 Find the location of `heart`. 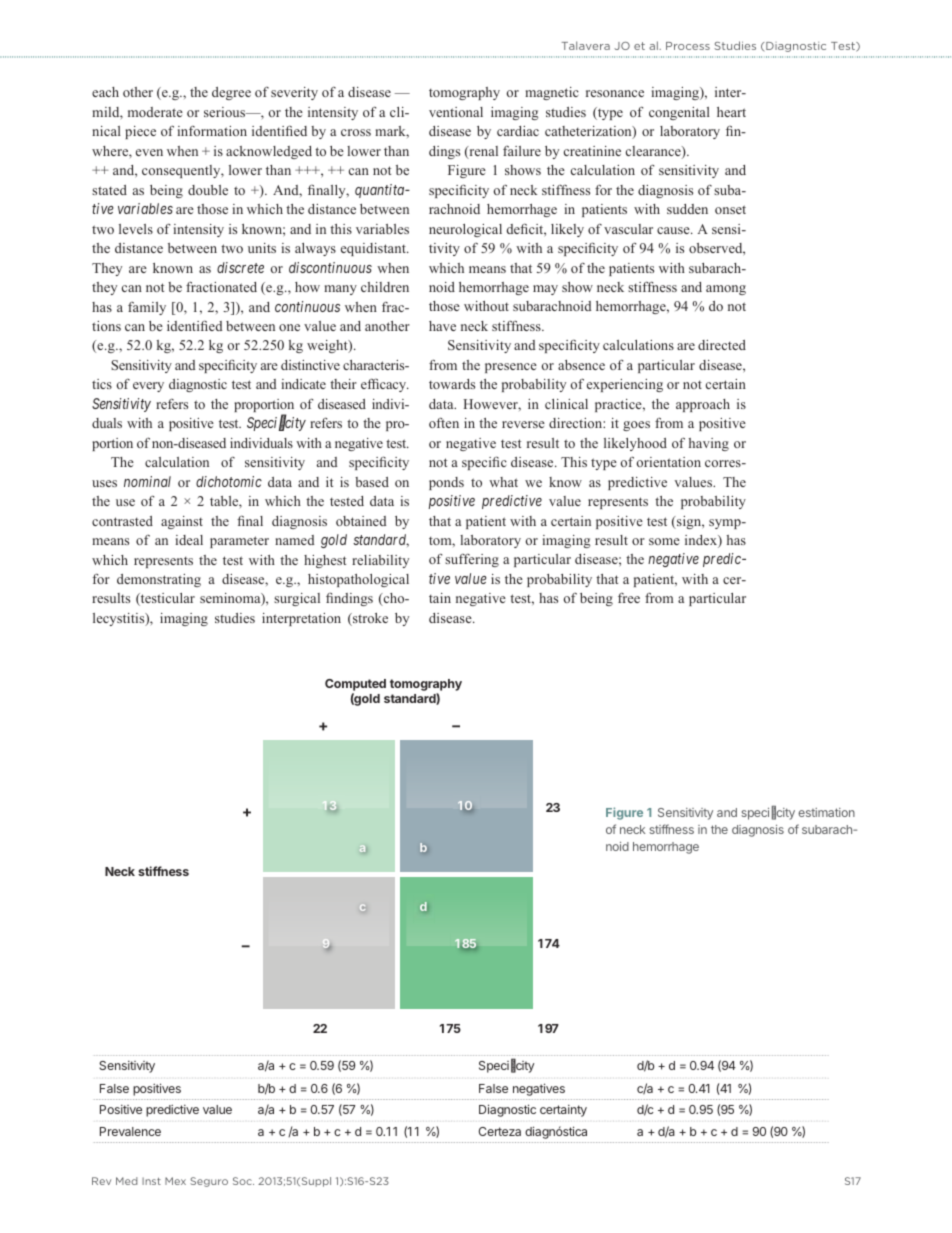

heart is located at coordinates (731, 112).
